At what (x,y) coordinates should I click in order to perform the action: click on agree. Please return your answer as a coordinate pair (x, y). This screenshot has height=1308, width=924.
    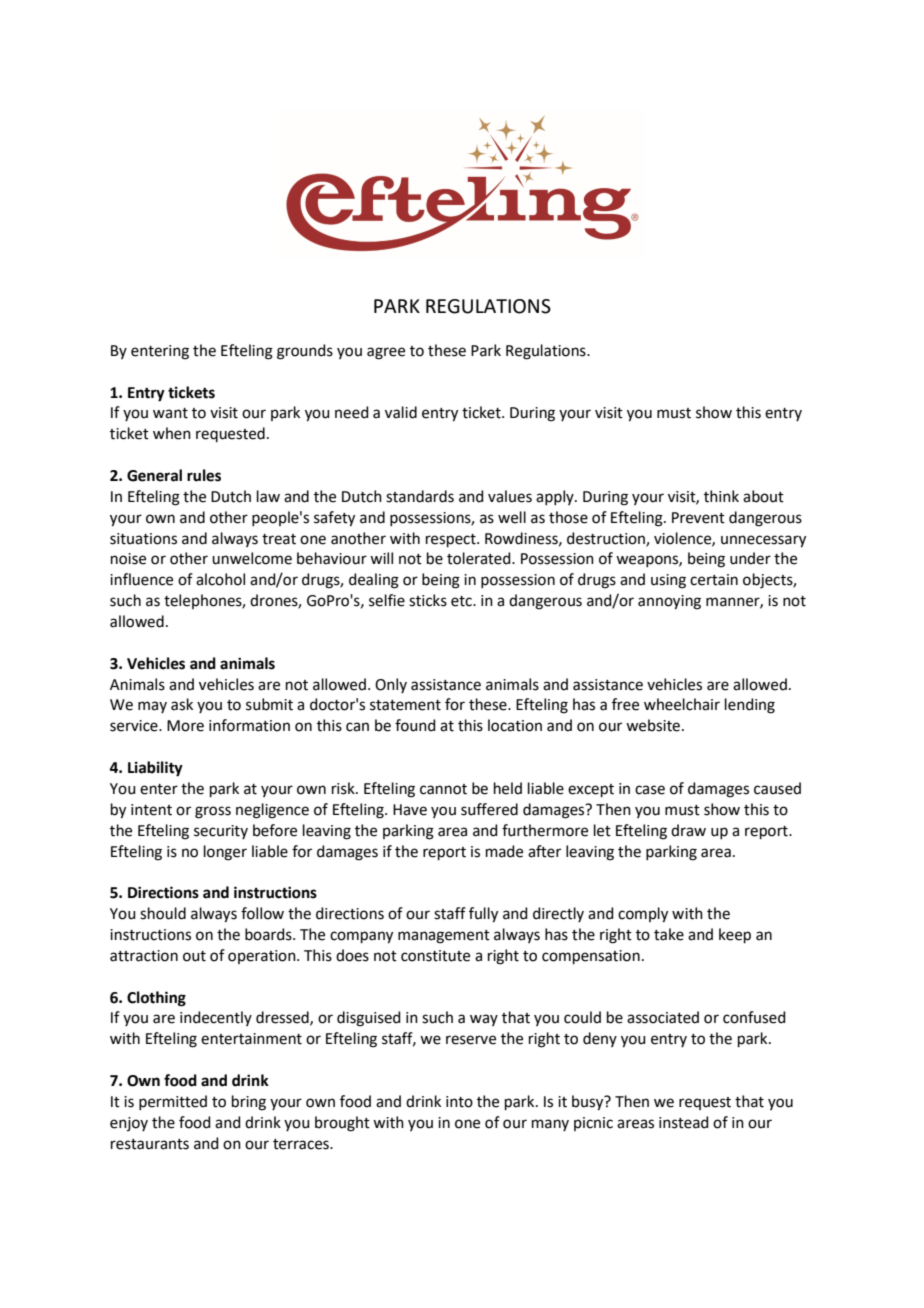
    Looking at the image, I should click on (386, 353).
